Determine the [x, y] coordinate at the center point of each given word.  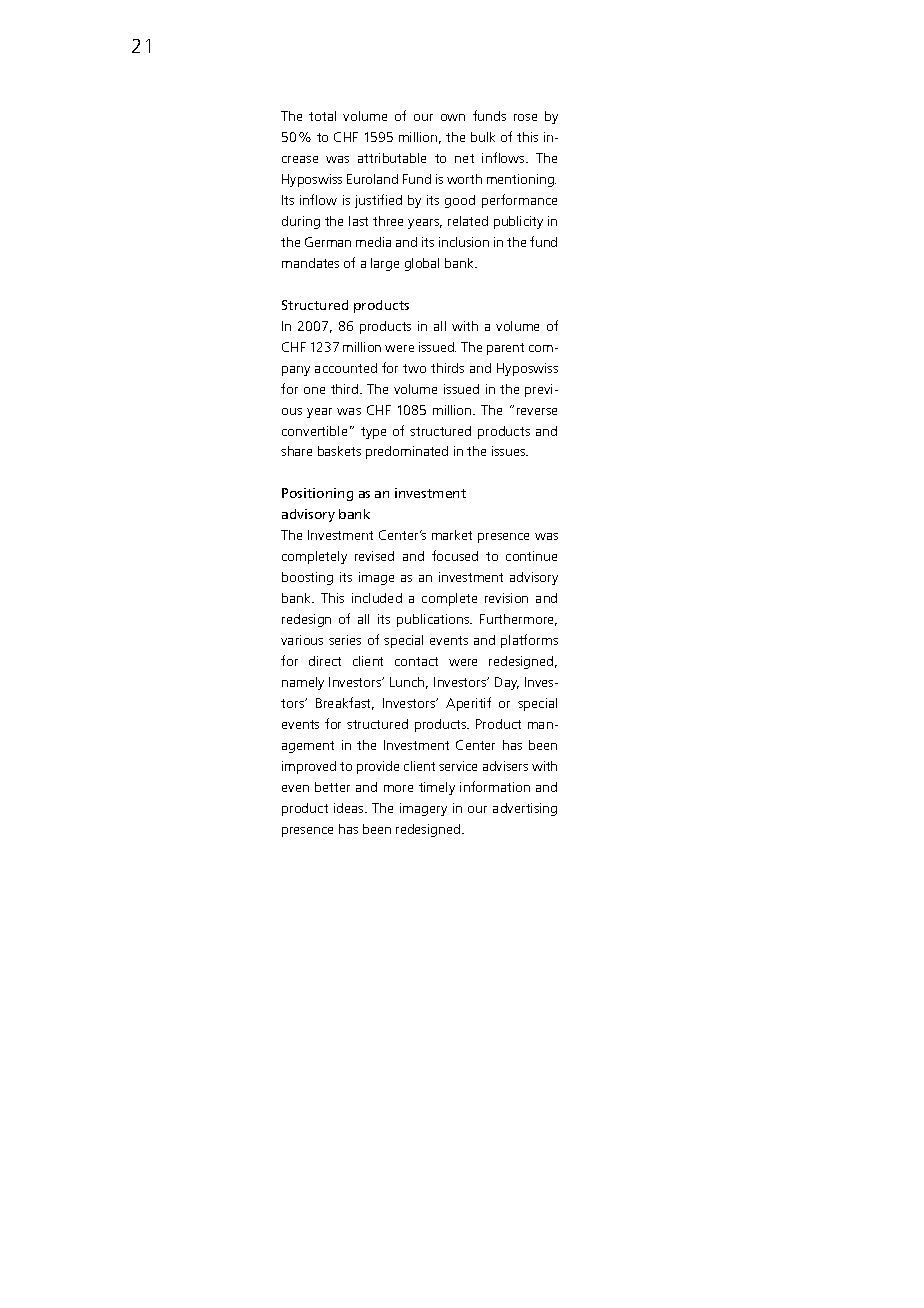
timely [437, 788]
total [322, 116]
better [332, 787]
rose [525, 117]
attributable [392, 158]
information [495, 786]
